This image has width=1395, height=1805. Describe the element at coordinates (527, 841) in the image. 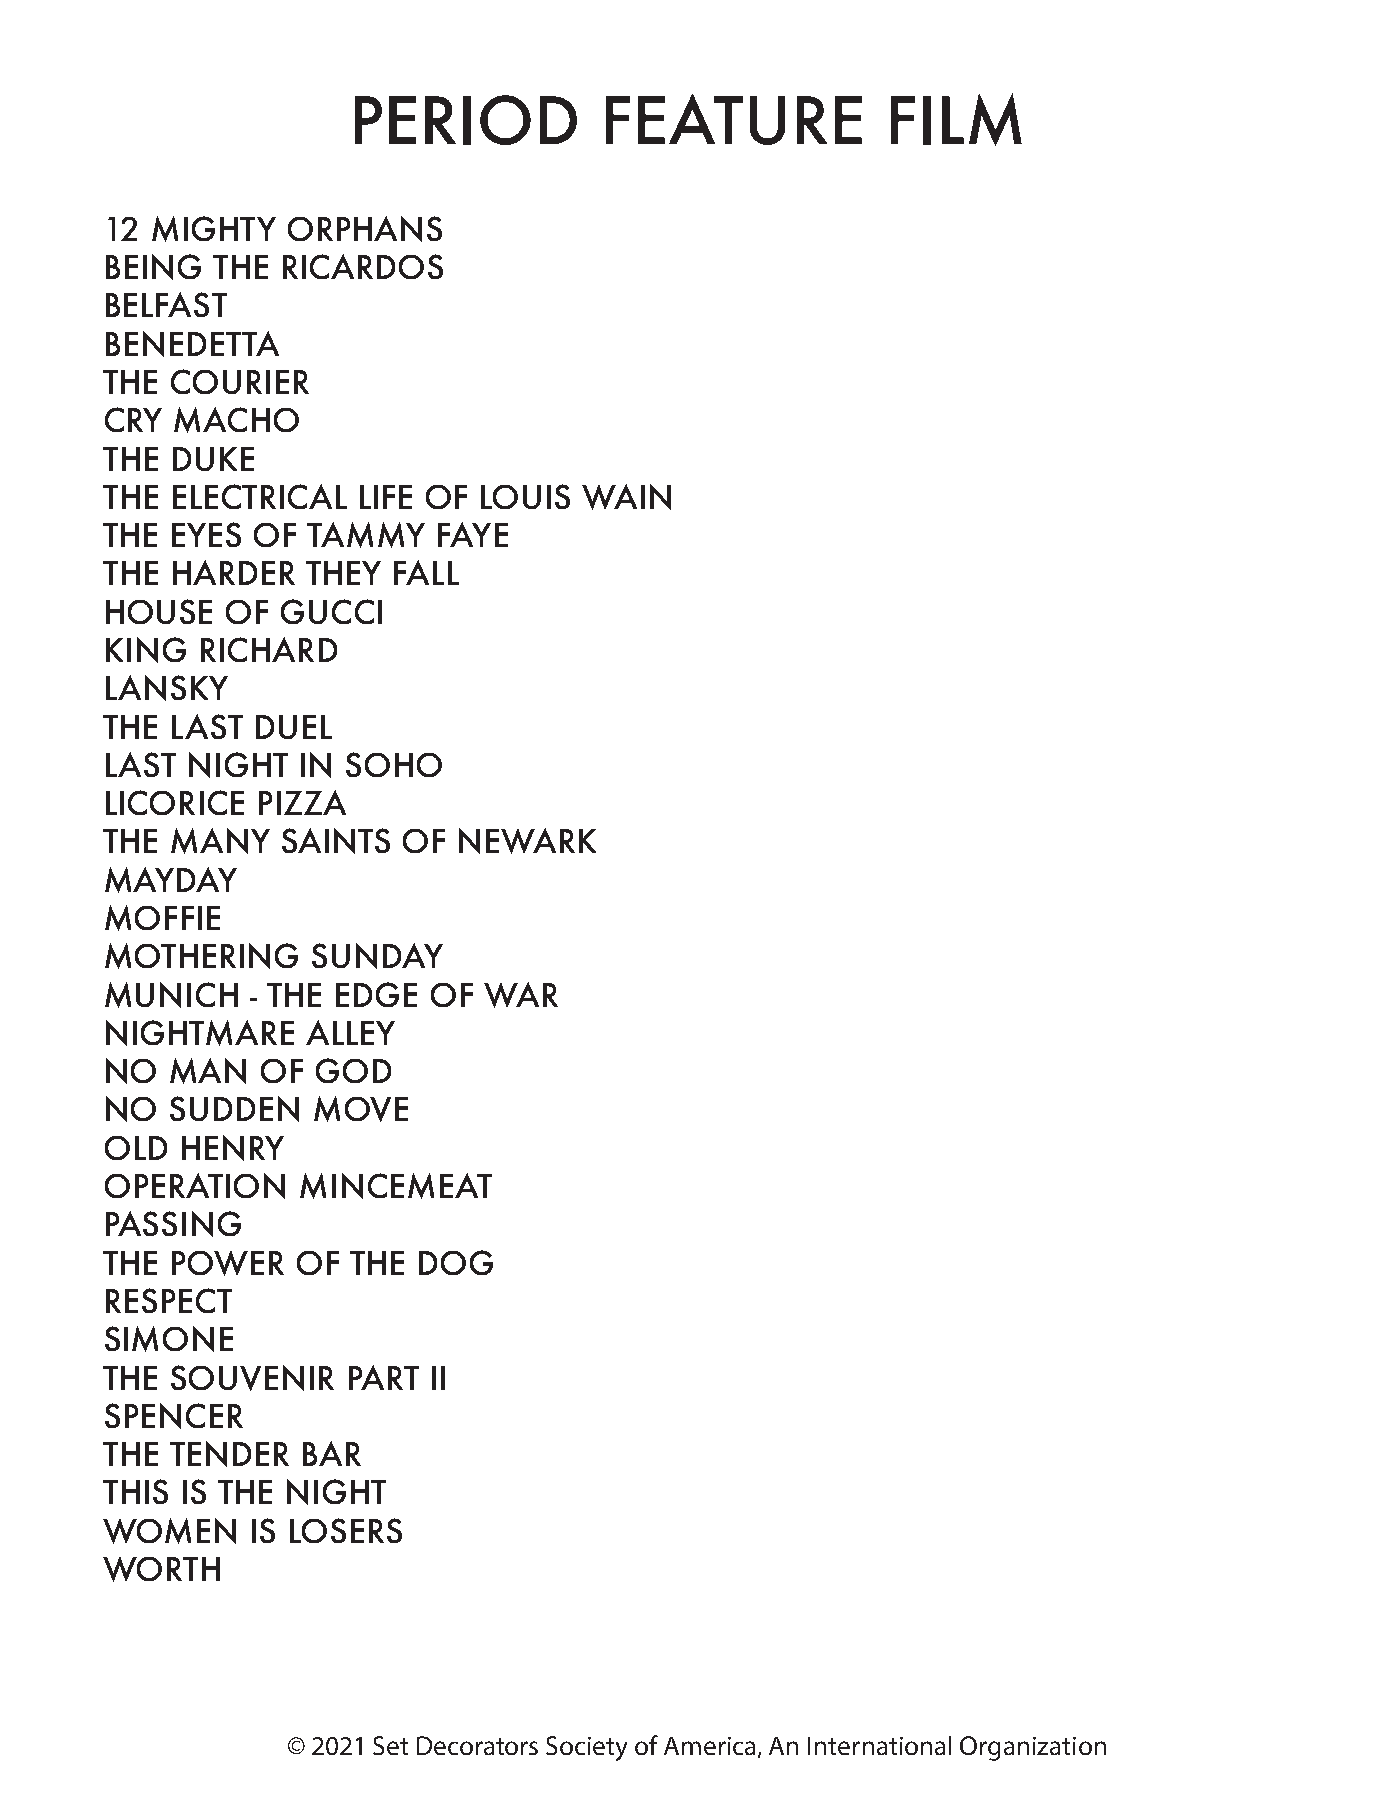

I see `NEWARK` at that location.
